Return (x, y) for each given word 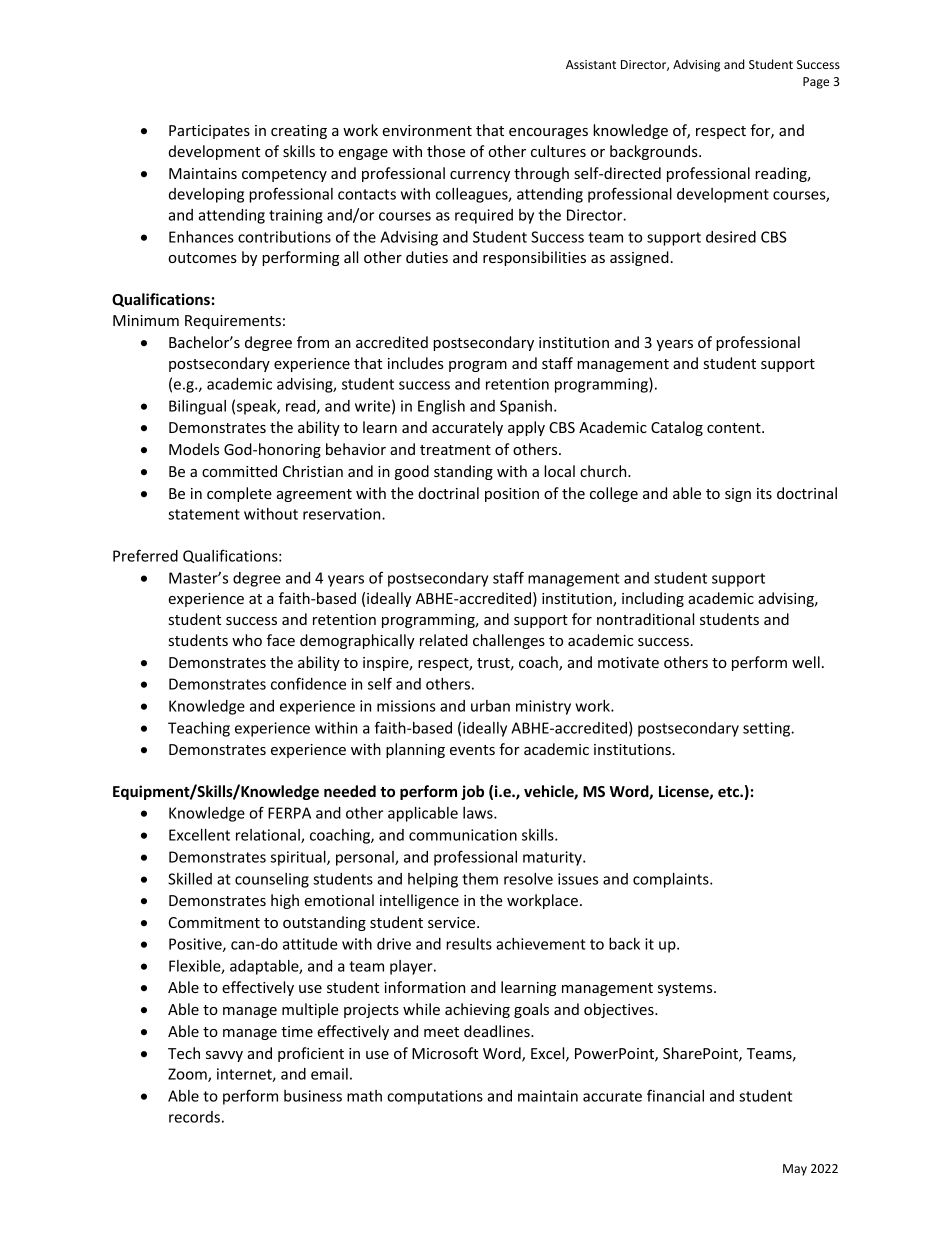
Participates (209, 132)
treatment (455, 450)
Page (816, 83)
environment (427, 130)
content (735, 428)
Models (194, 449)
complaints (672, 880)
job (472, 792)
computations (435, 1097)
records (194, 1117)
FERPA (289, 813)
